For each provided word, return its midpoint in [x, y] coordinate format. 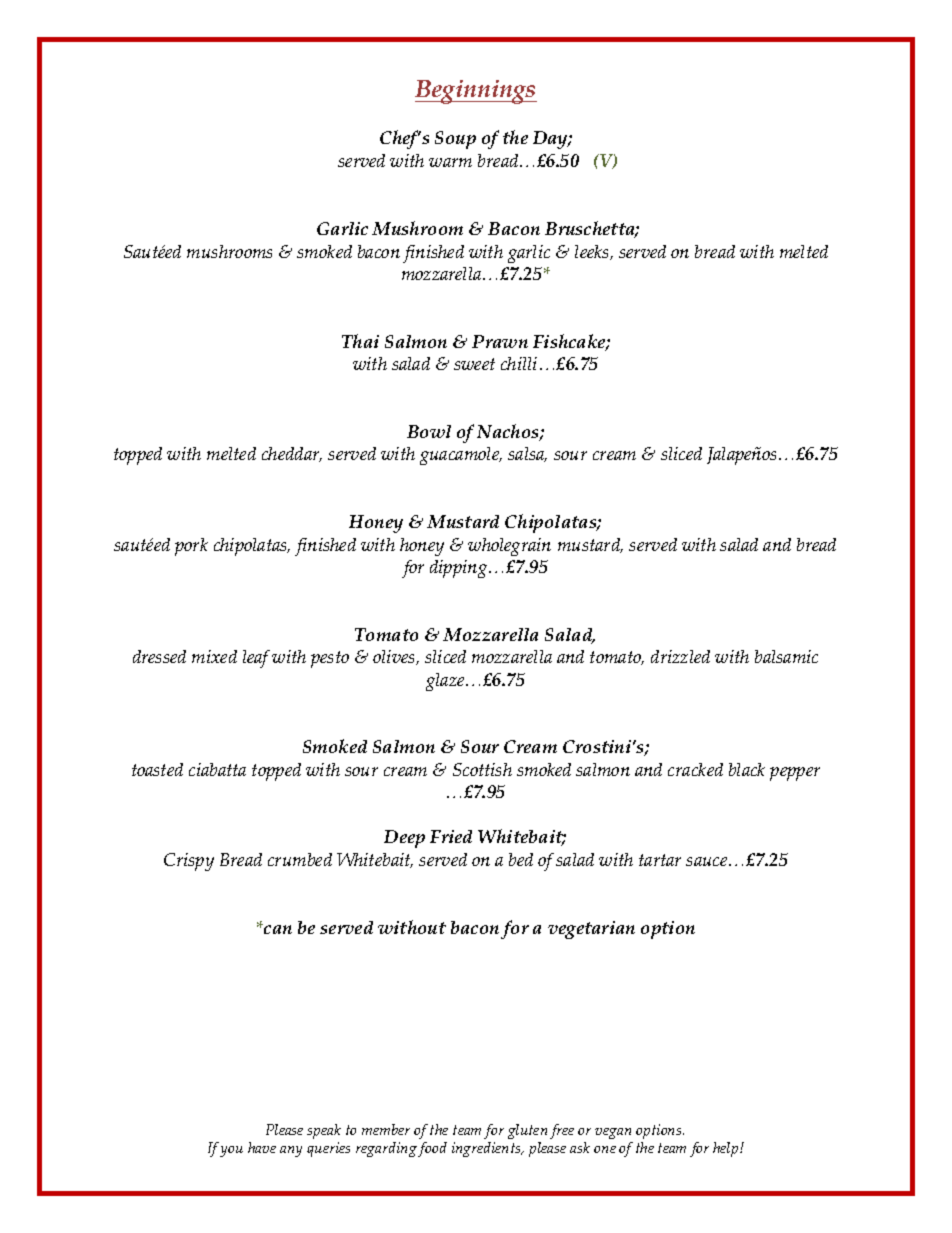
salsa [527, 454]
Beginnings [476, 92]
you [231, 1151]
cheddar [292, 454]
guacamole [461, 456]
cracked [695, 769]
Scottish [482, 769]
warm [450, 162]
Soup [455, 140]
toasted [157, 769]
